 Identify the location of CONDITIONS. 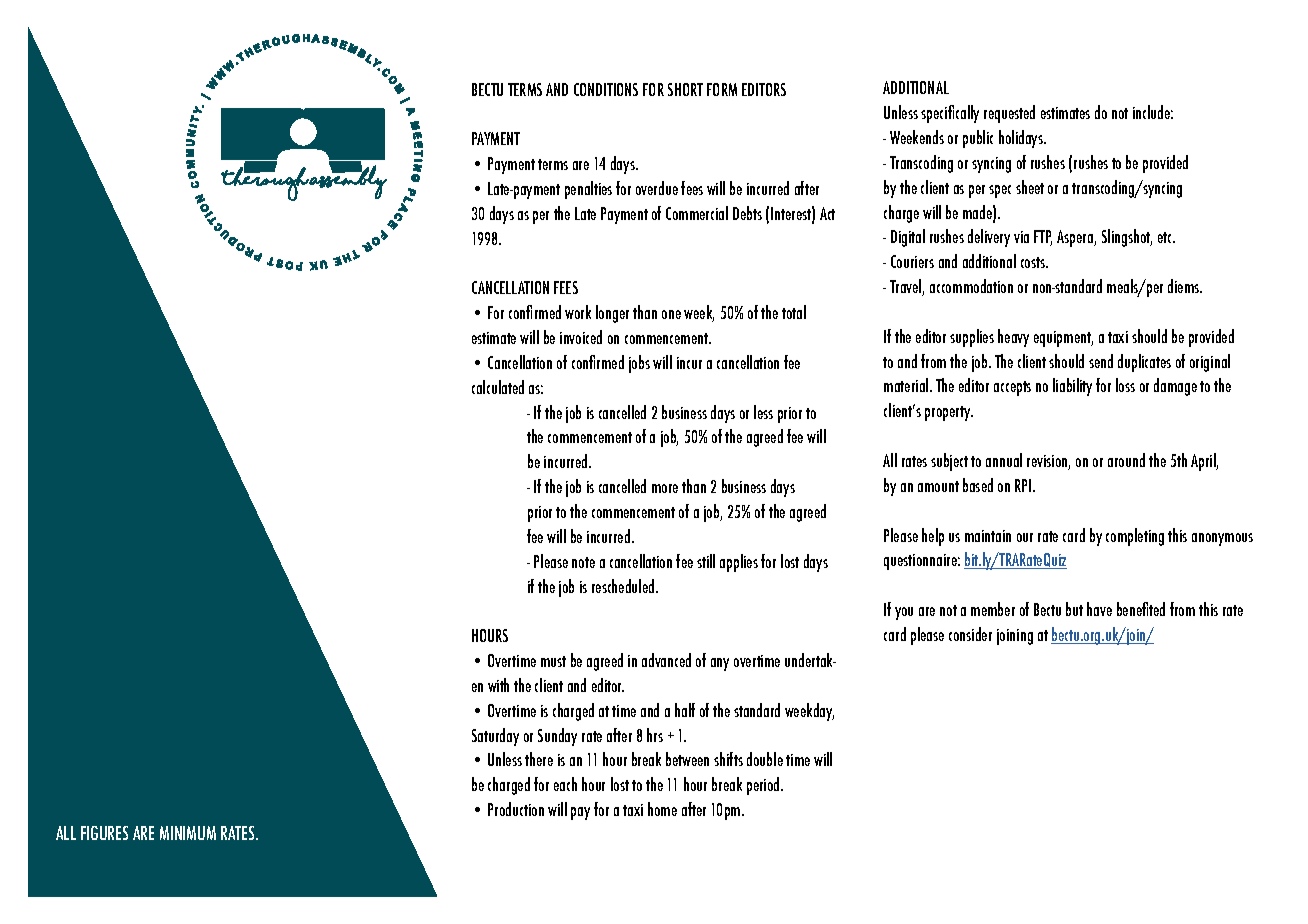
(606, 89).
